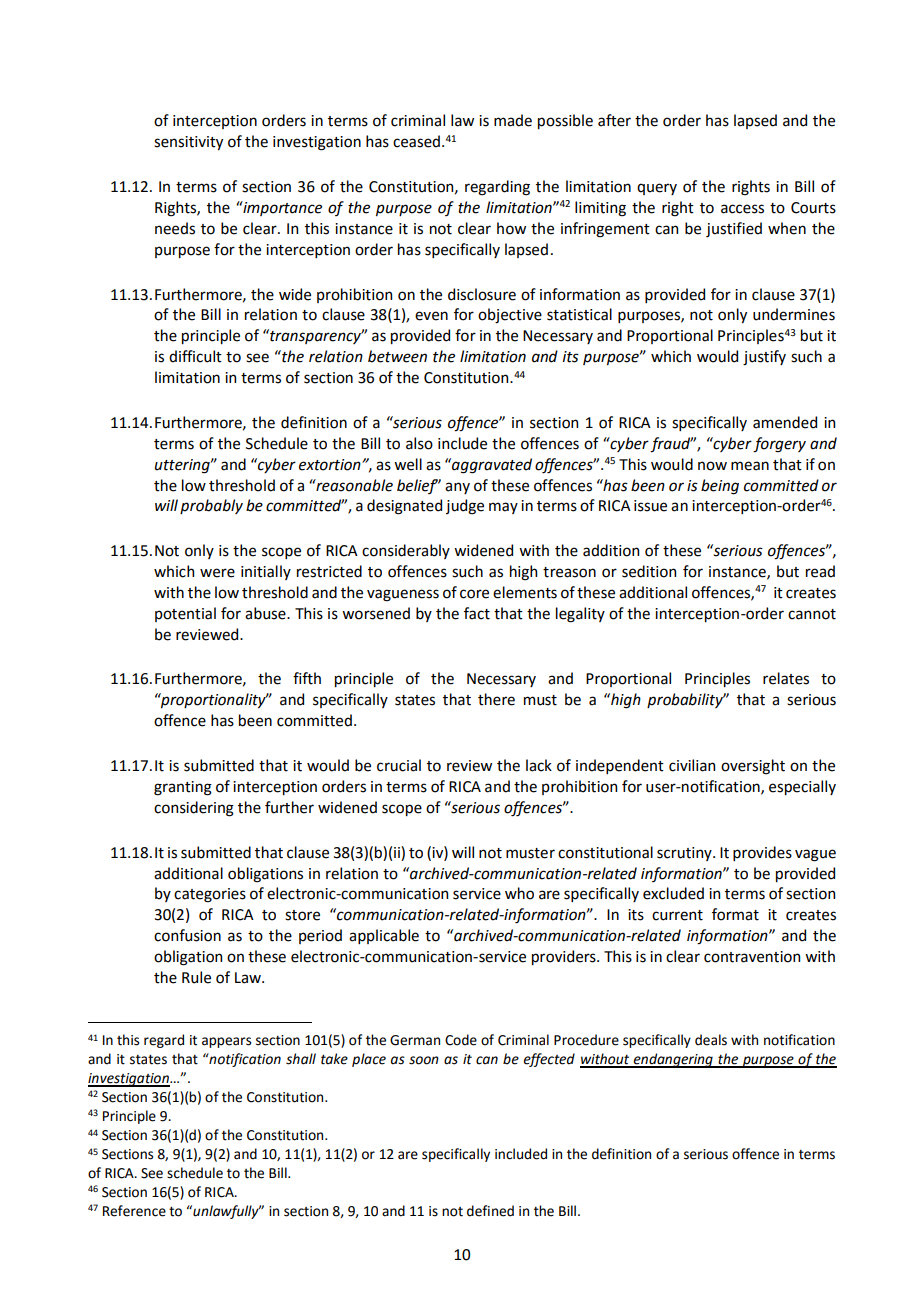 This screenshot has width=924, height=1308. I want to click on relates, so click(786, 678).
